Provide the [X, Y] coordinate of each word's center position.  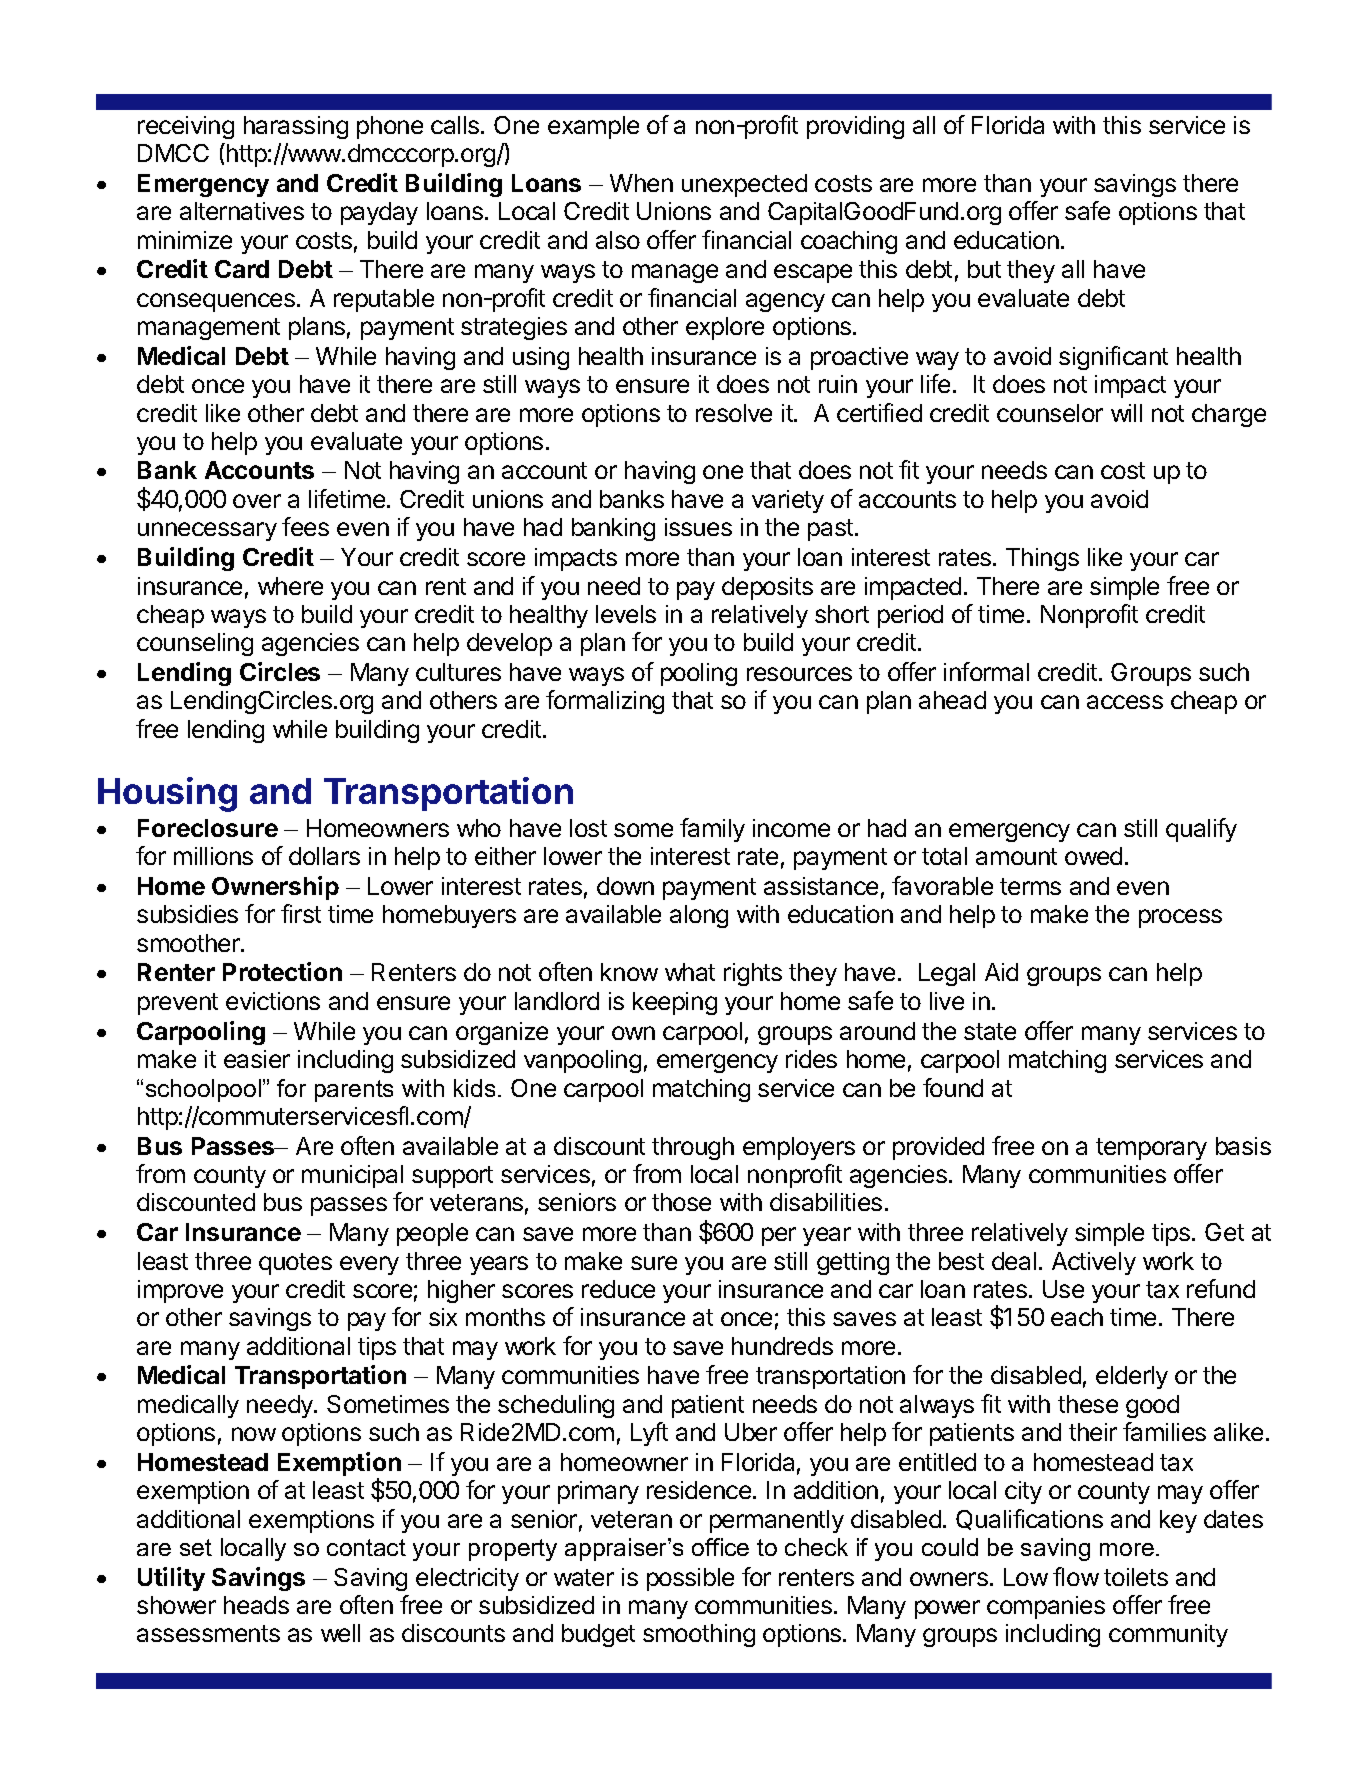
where [290, 586]
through [693, 1148]
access [1125, 702]
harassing [296, 127]
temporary [1151, 1149]
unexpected [744, 185]
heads [256, 1605]
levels [626, 614]
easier [257, 1059]
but [984, 269]
